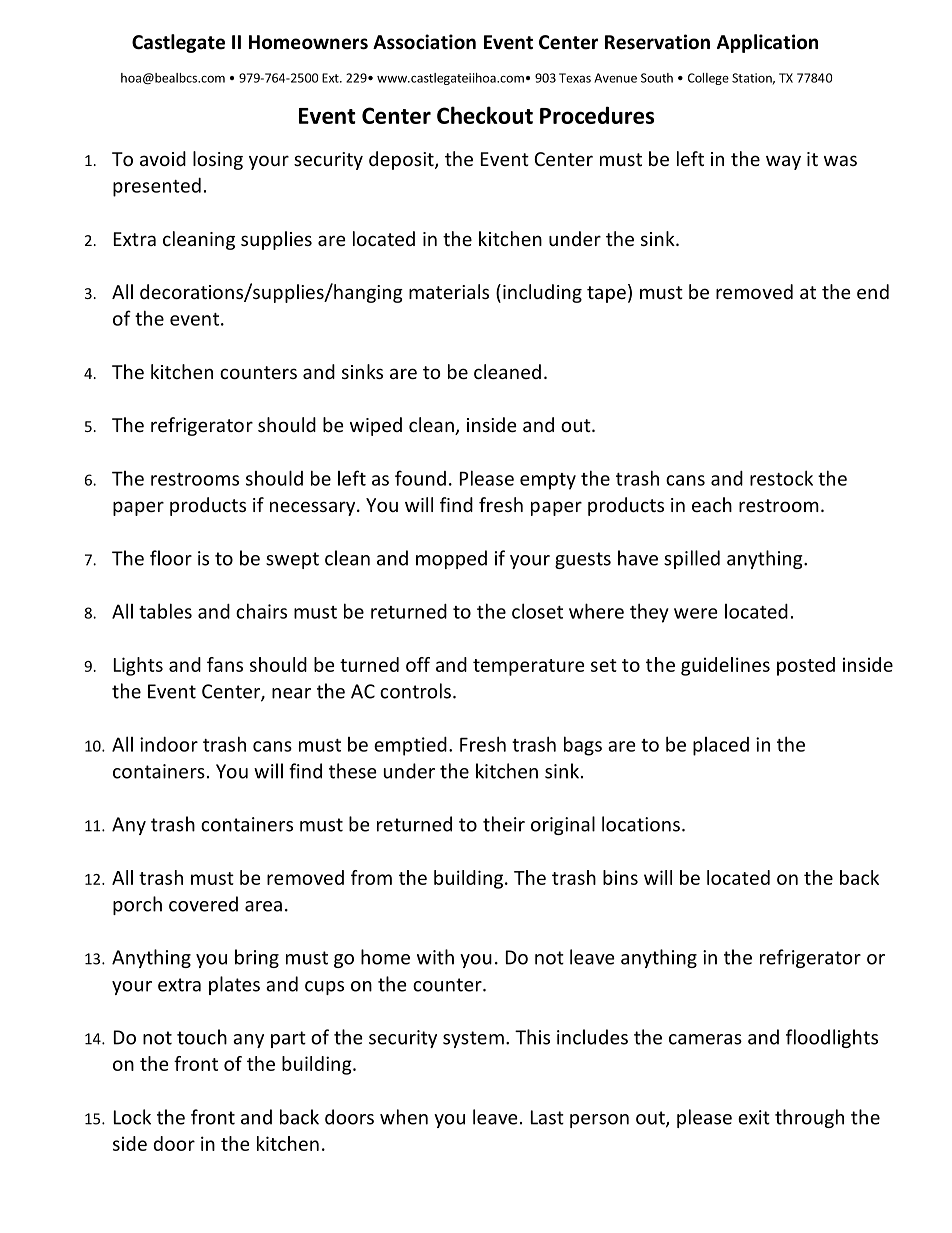  What do you see at coordinates (291, 693) in the screenshot?
I see `near` at bounding box center [291, 693].
